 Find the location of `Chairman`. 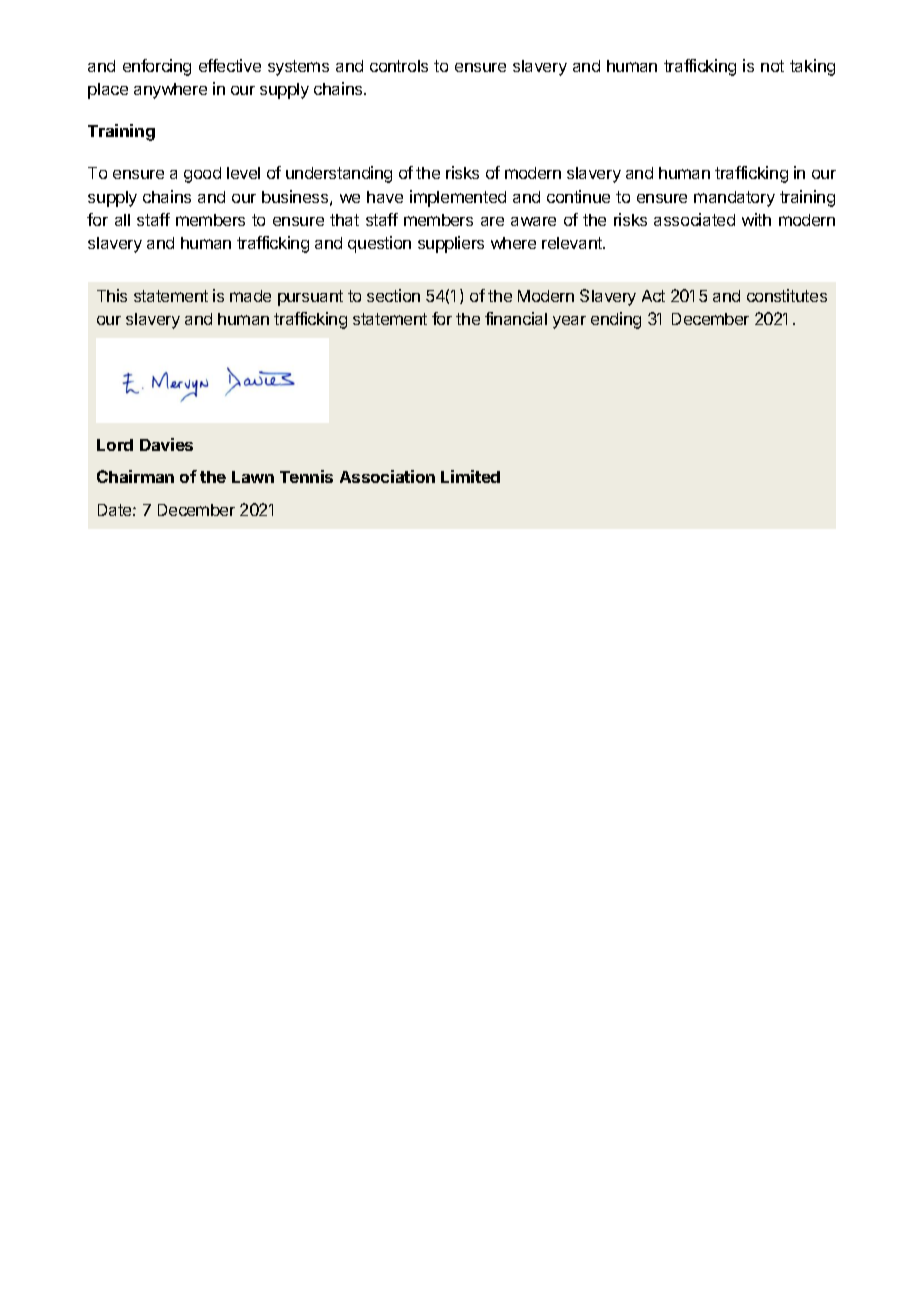

Chairman is located at coordinates (135, 476).
